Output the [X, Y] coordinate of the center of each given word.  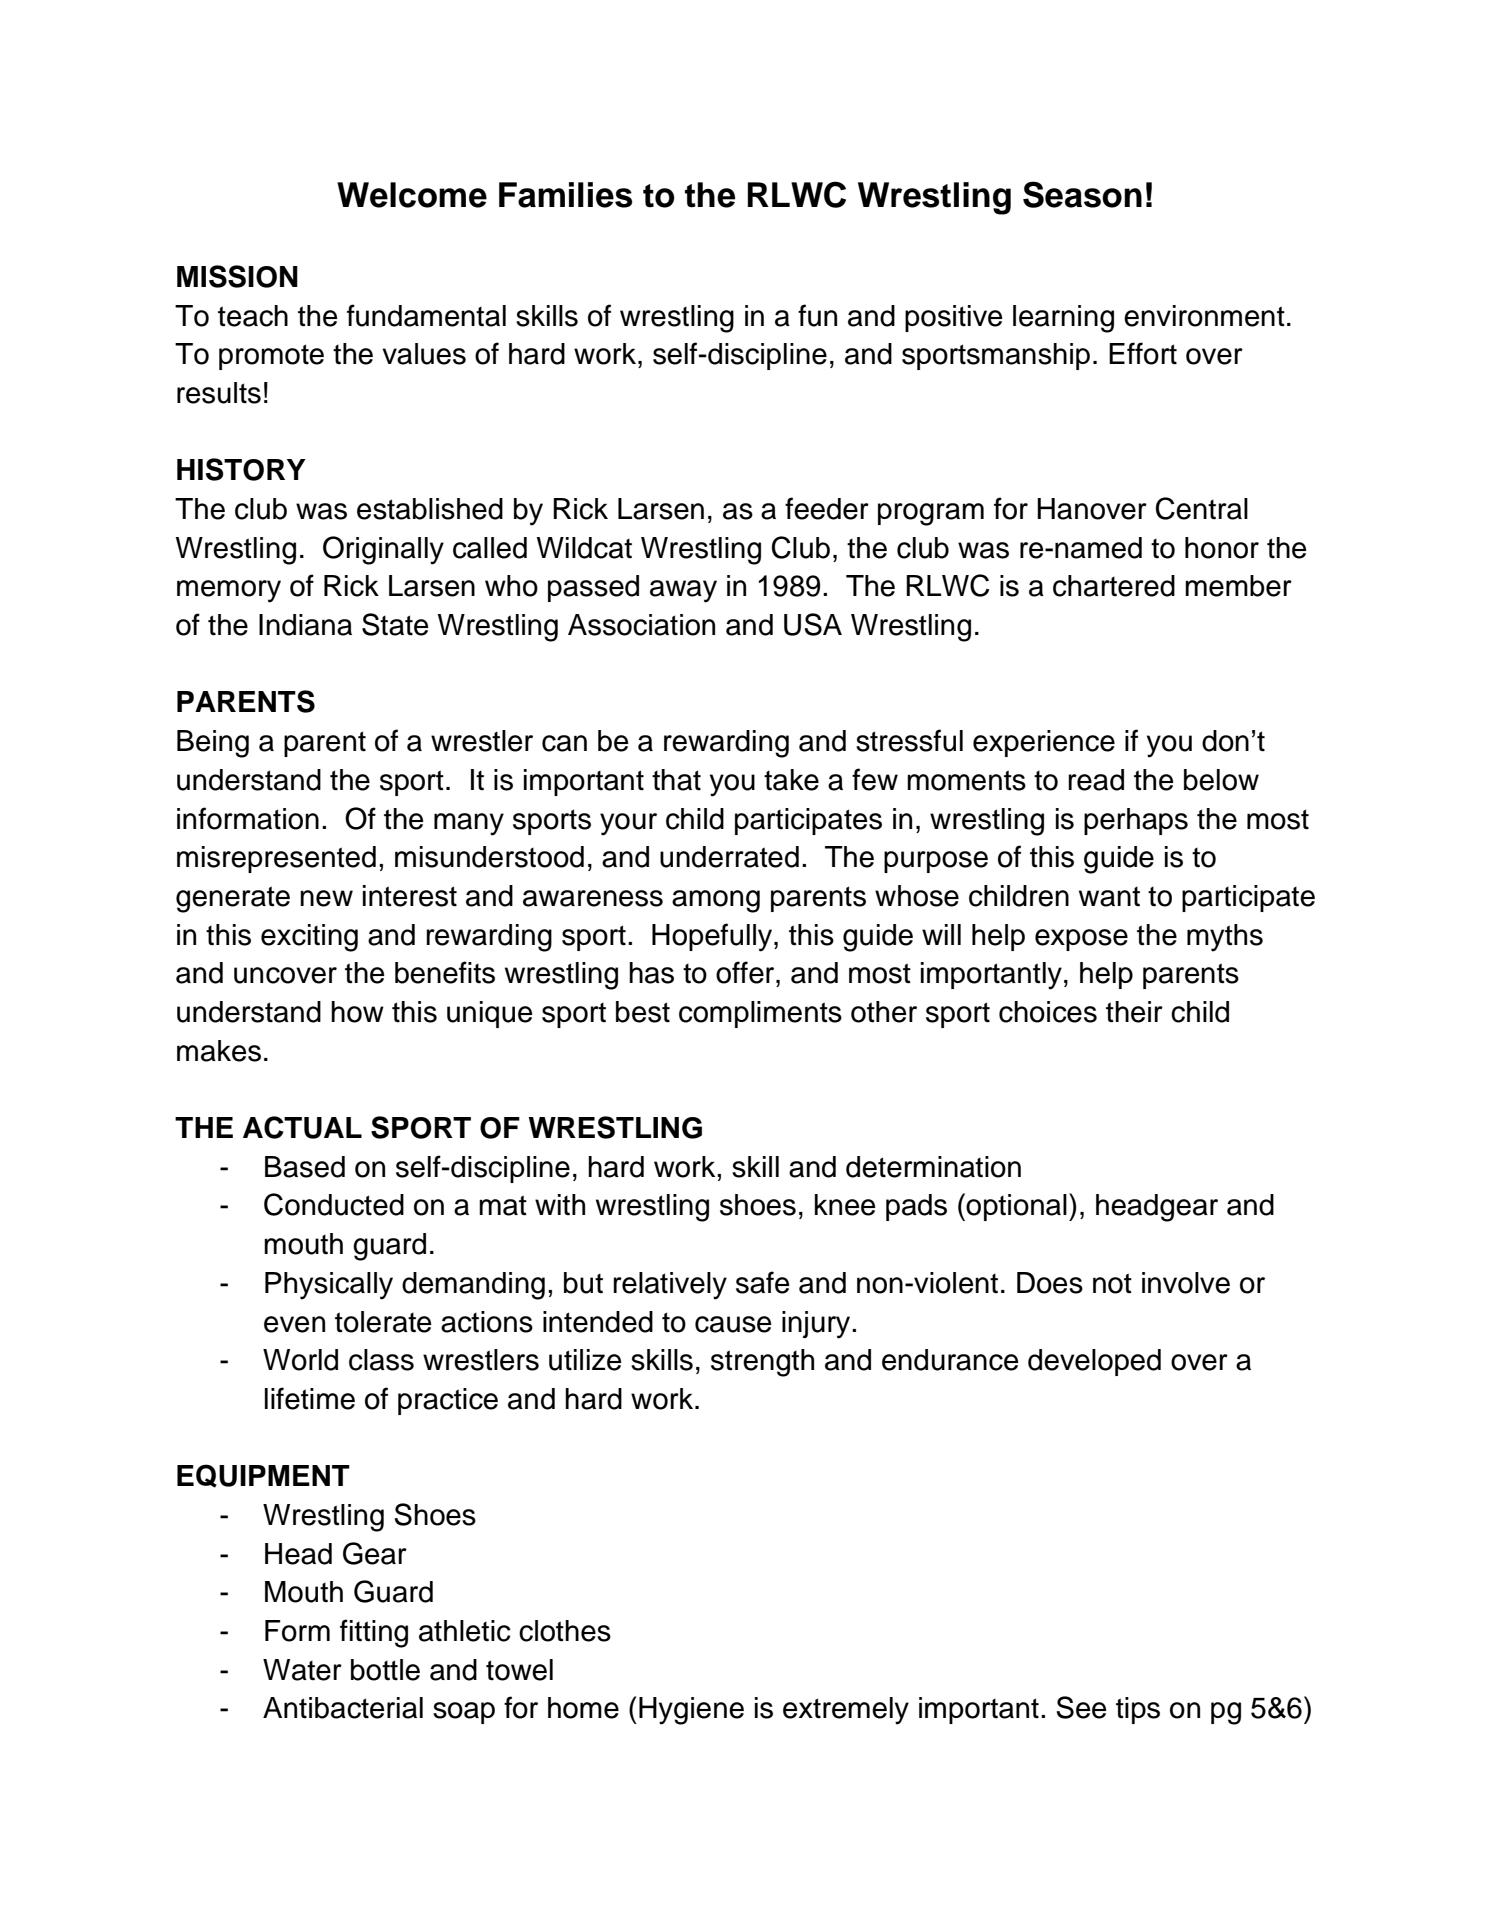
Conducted [334, 1204]
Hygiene [691, 1711]
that [676, 780]
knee [845, 1205]
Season [1082, 194]
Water [302, 1670]
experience [1044, 743]
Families [565, 195]
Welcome [412, 195]
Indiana [305, 625]
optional [1016, 1207]
